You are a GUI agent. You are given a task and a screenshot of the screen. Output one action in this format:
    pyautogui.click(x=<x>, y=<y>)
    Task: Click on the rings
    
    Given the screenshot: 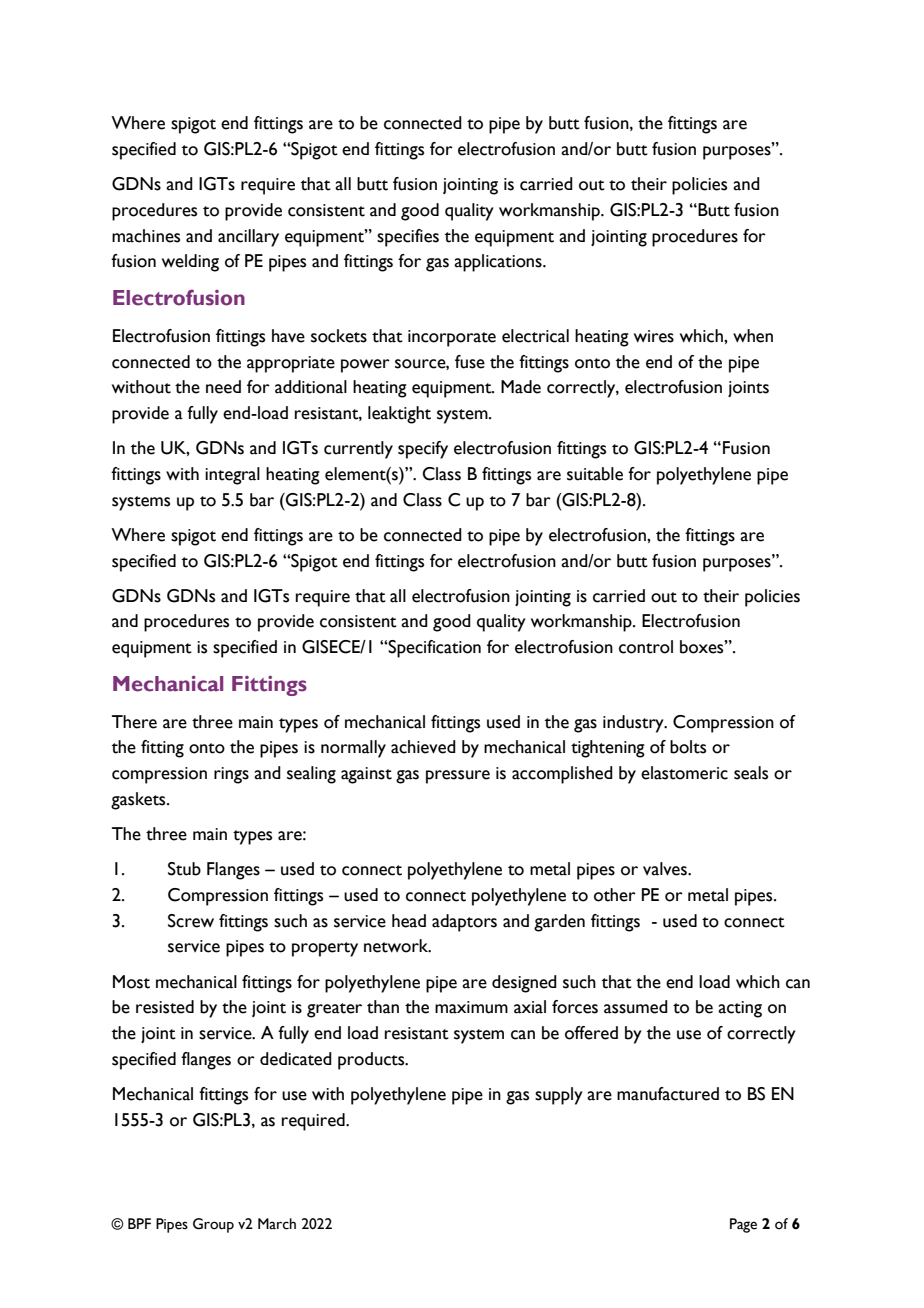 What is the action you would take?
    pyautogui.click(x=231, y=775)
